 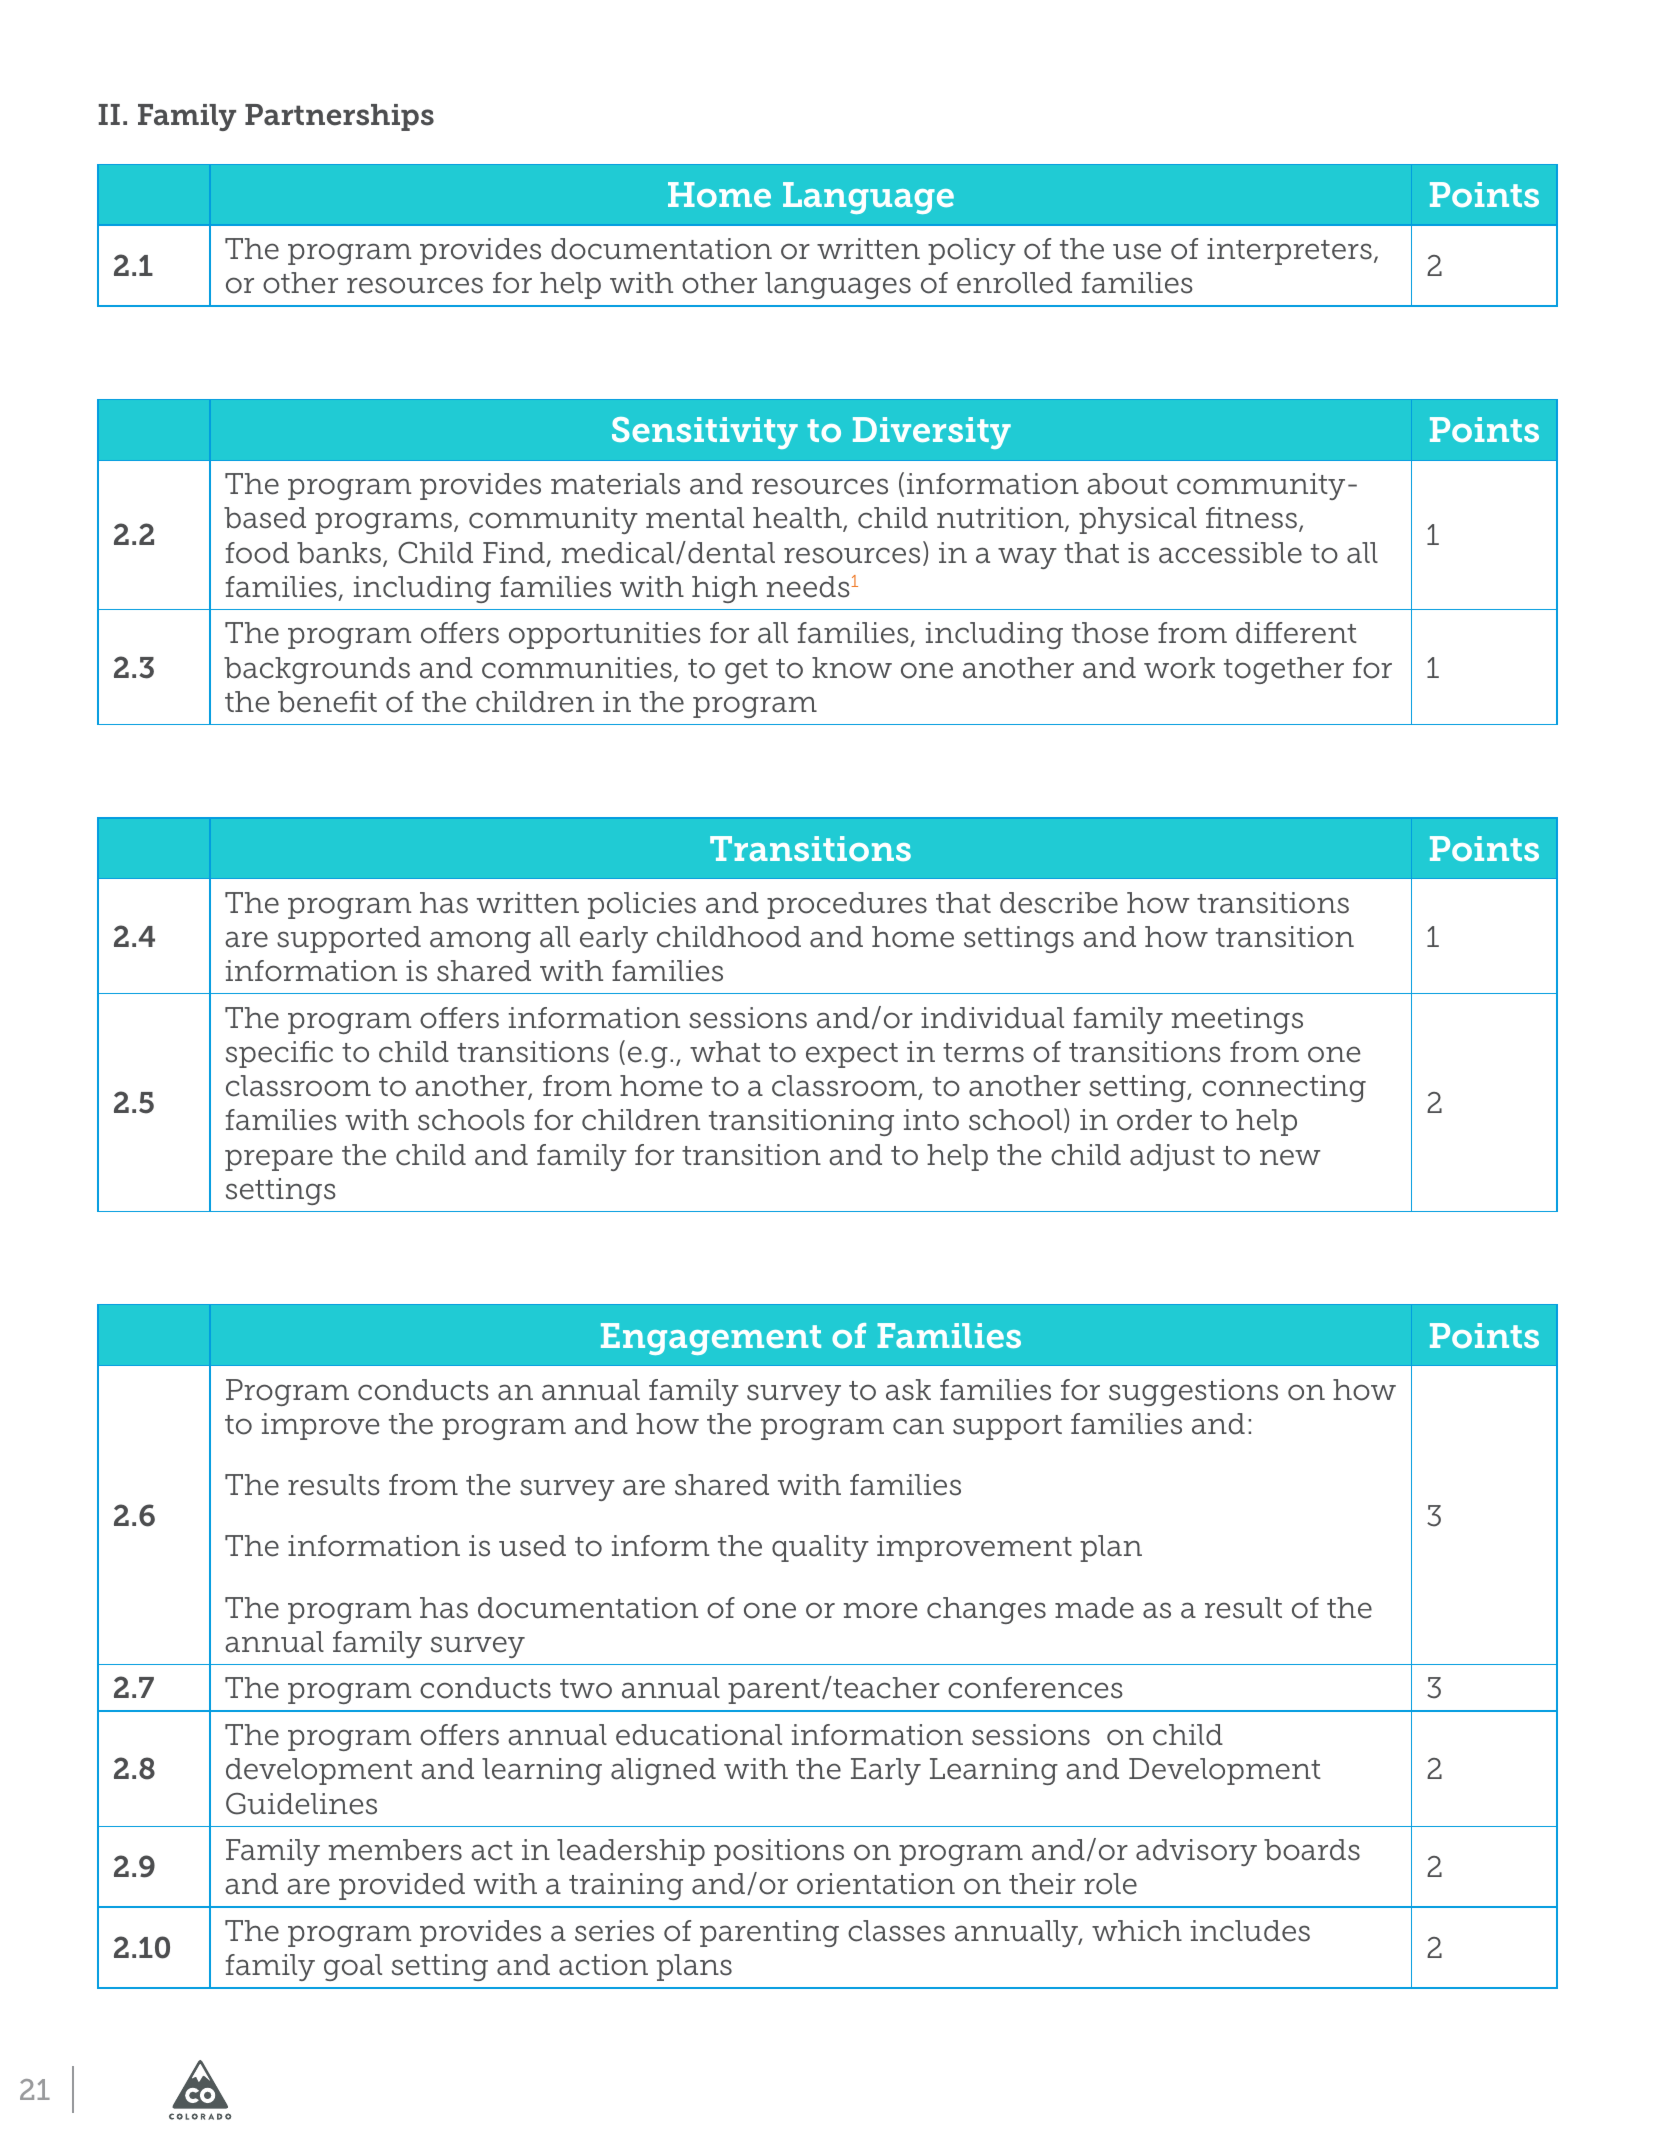 I want to click on meetings, so click(x=1237, y=1020).
